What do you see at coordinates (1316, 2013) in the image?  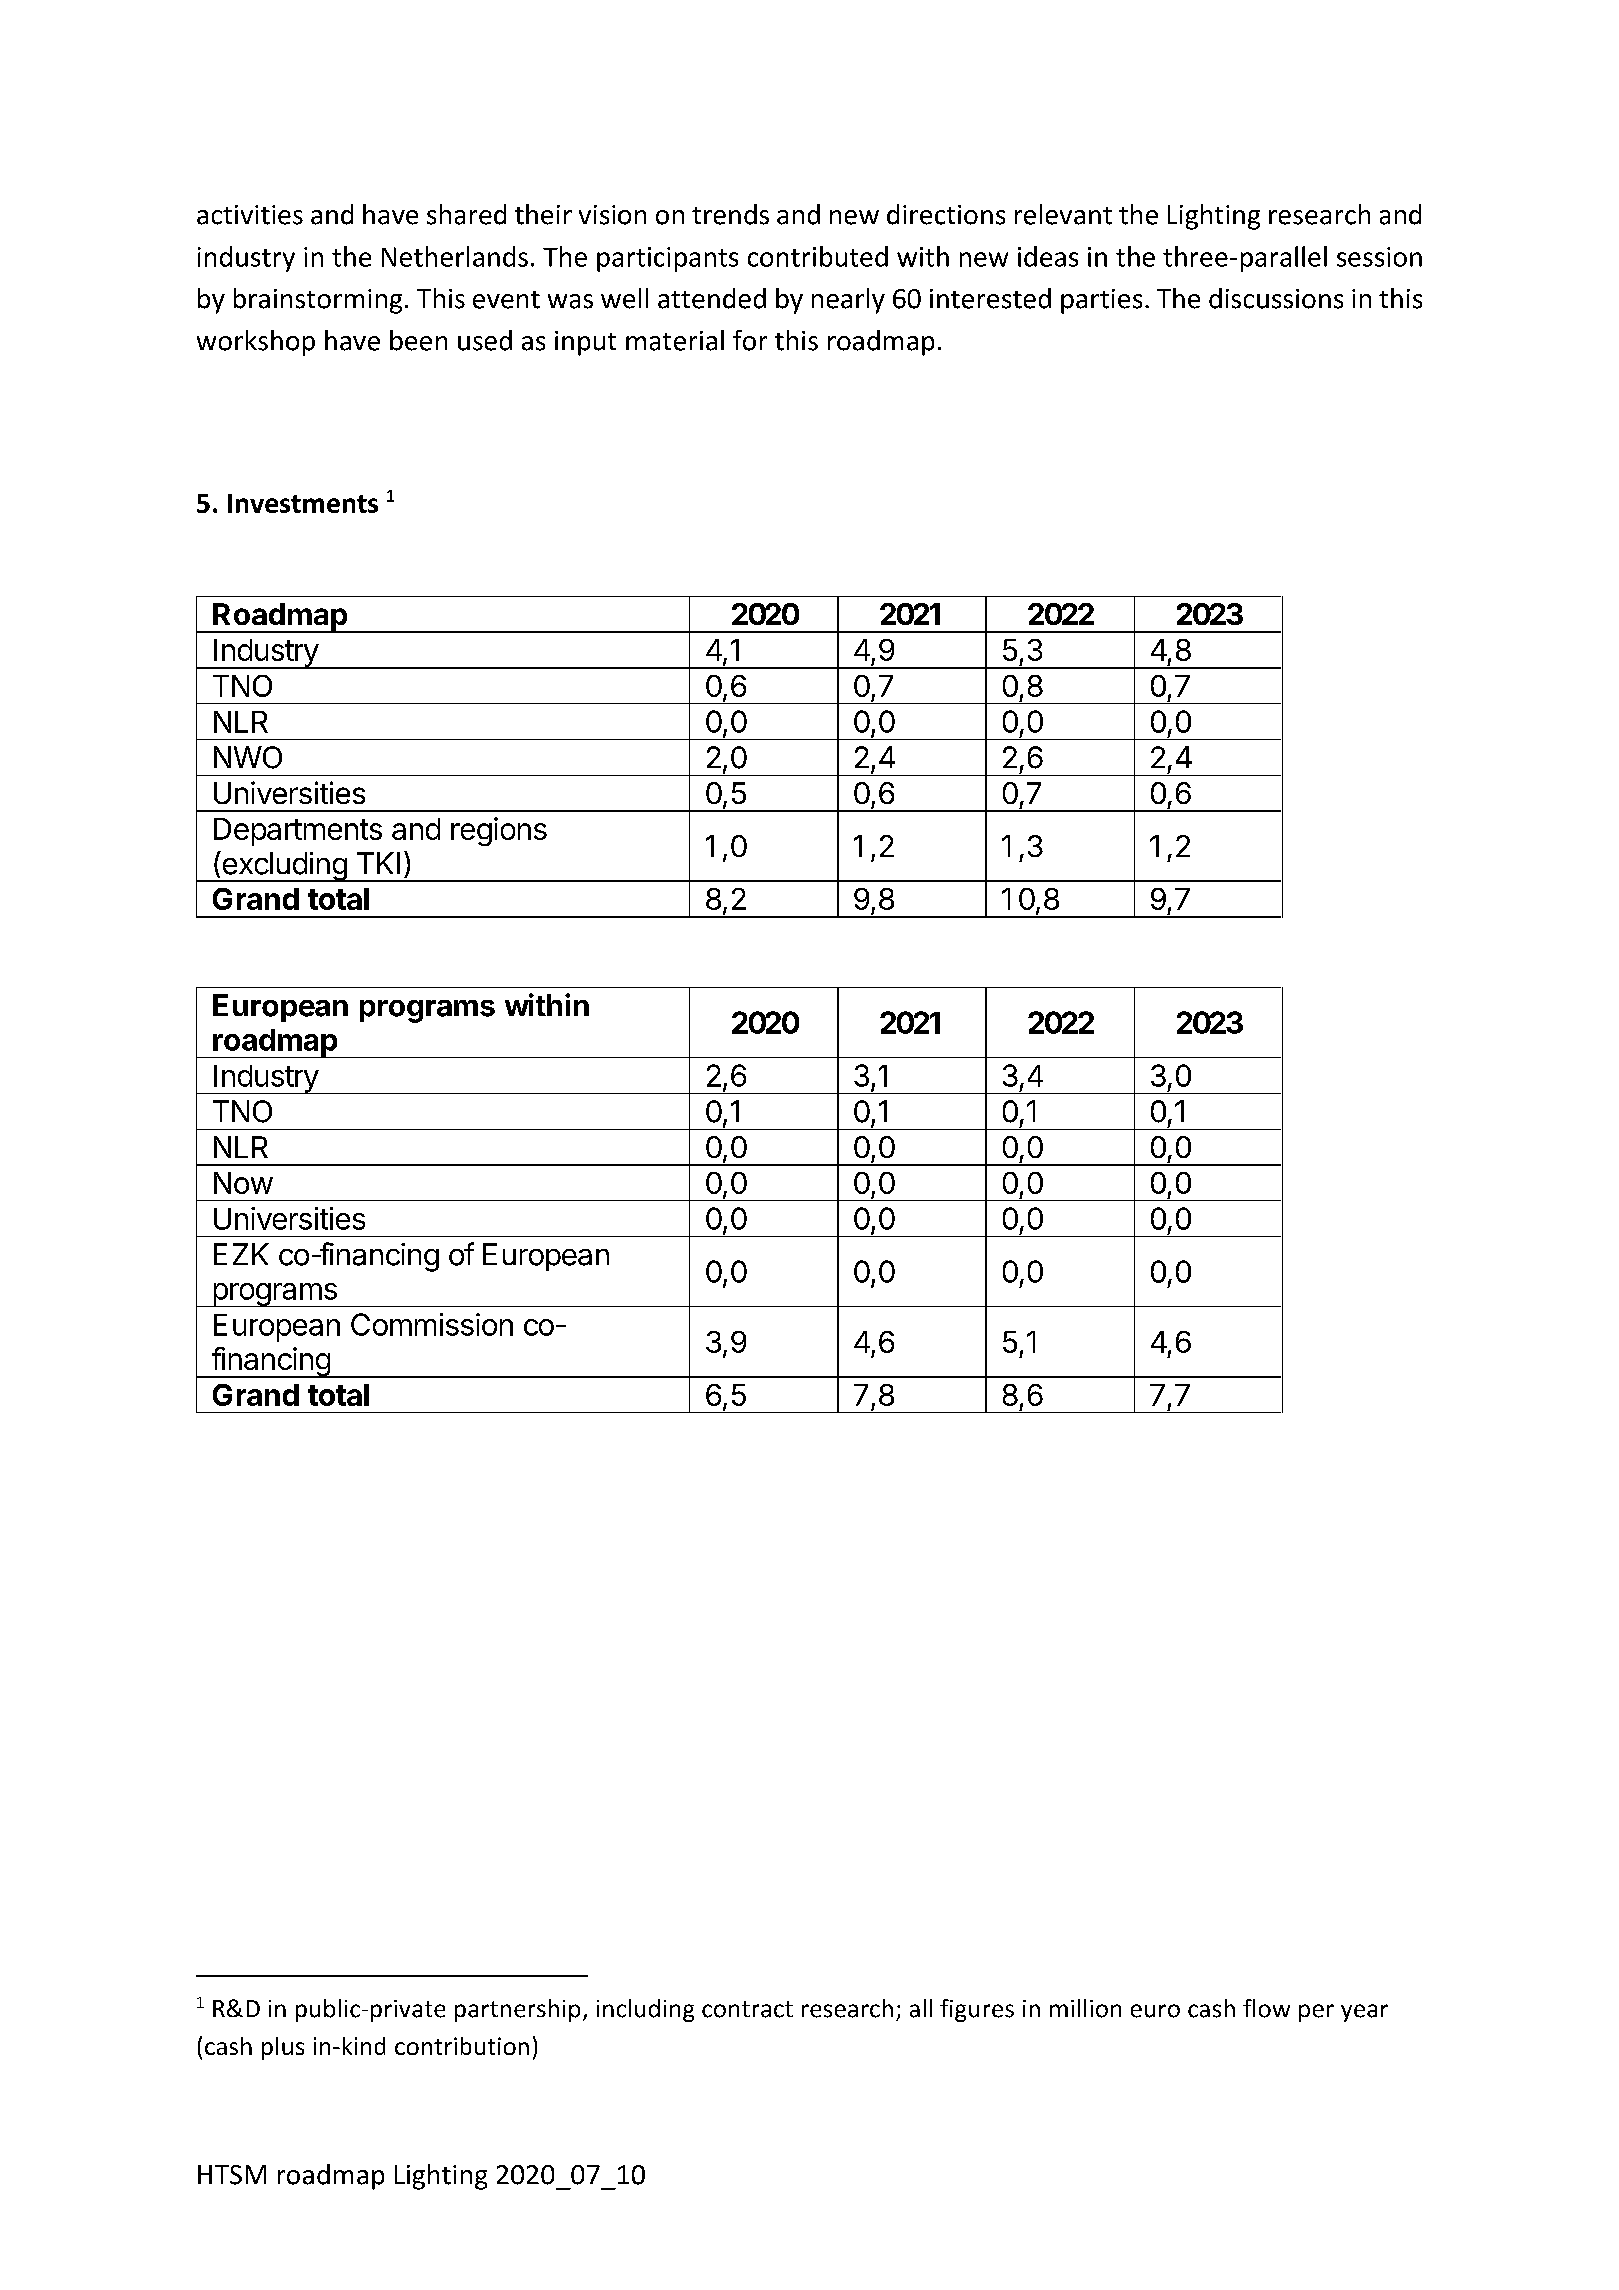 I see `per` at bounding box center [1316, 2013].
